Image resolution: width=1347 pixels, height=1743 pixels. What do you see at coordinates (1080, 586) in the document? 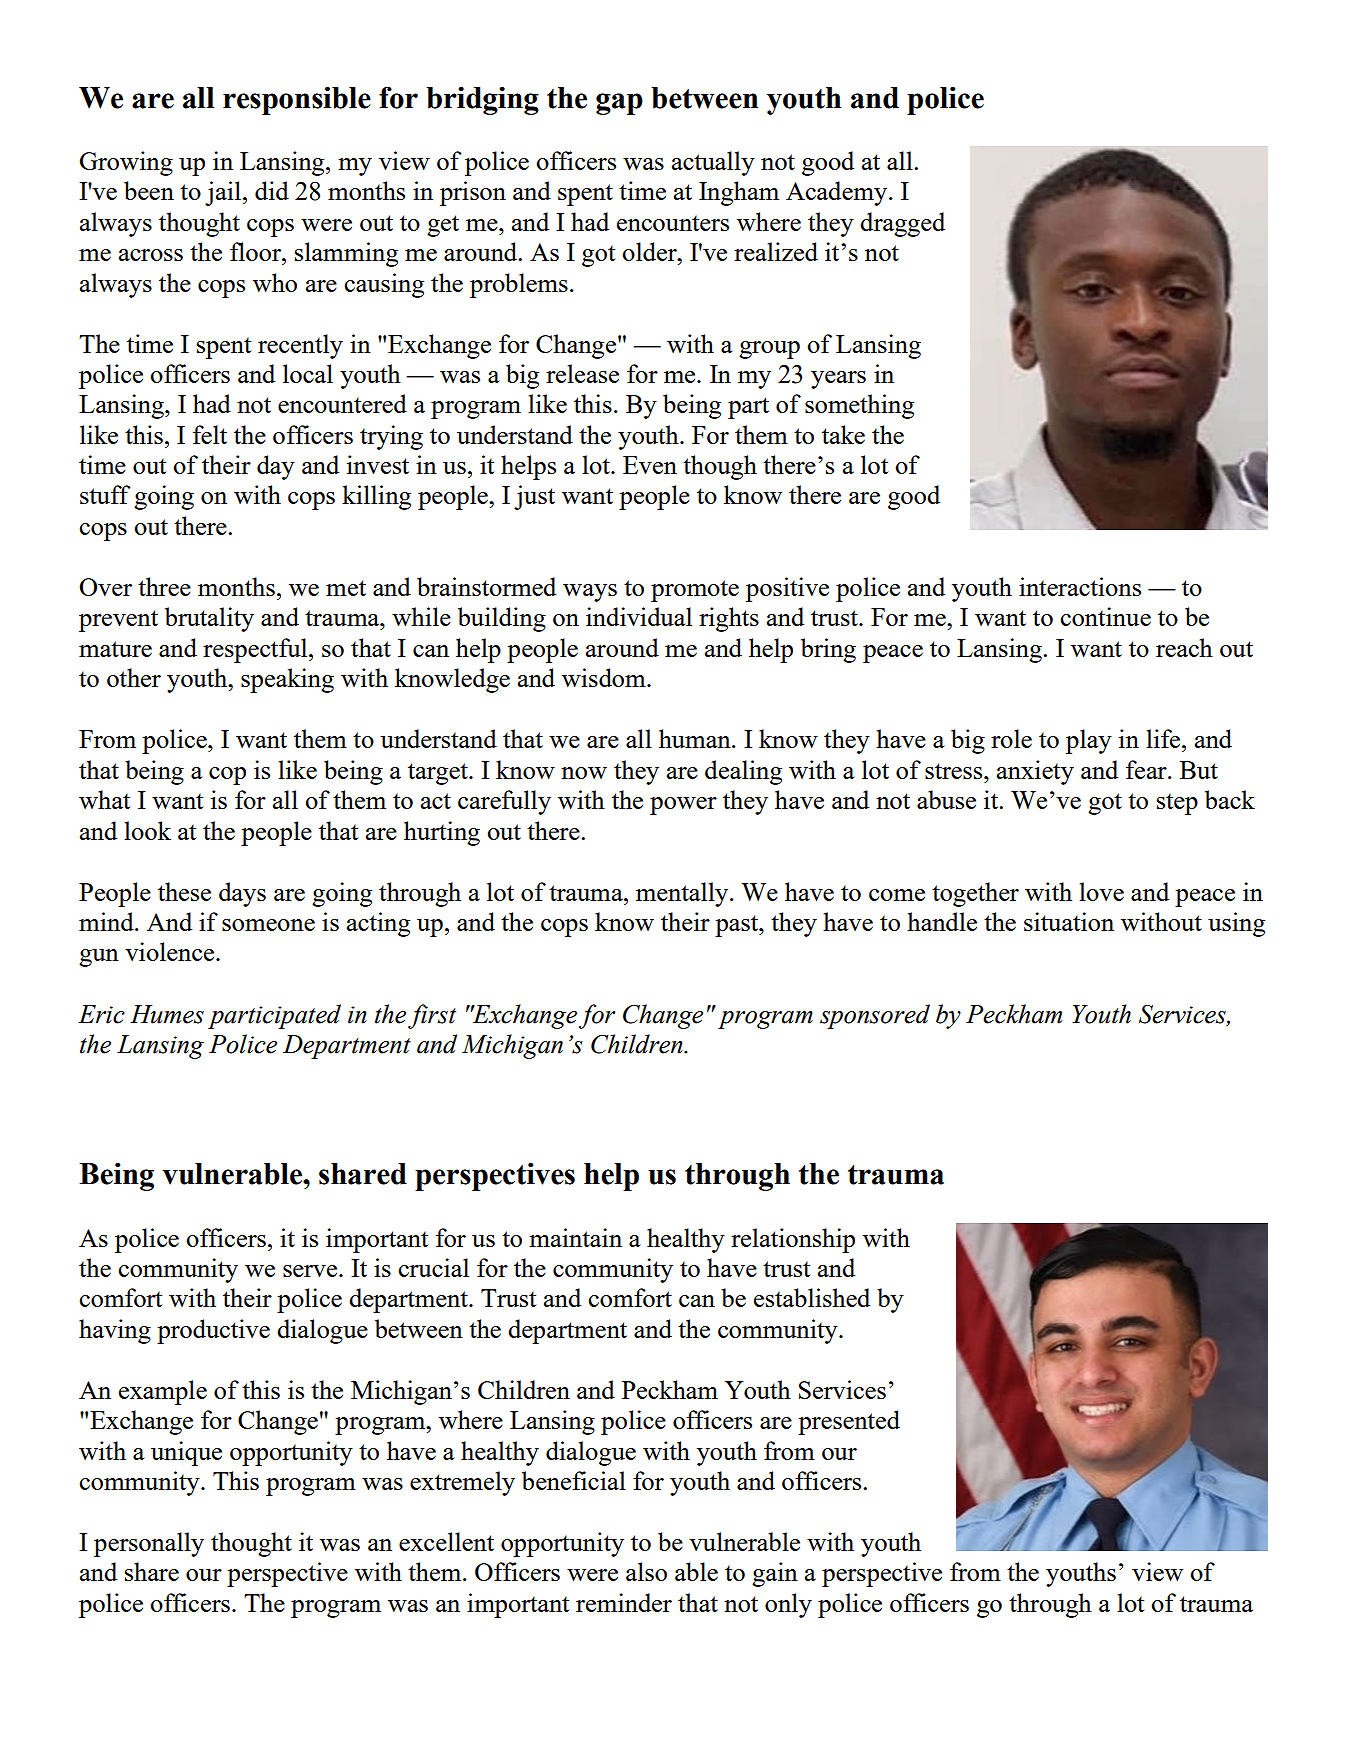
I see `interactions` at bounding box center [1080, 586].
